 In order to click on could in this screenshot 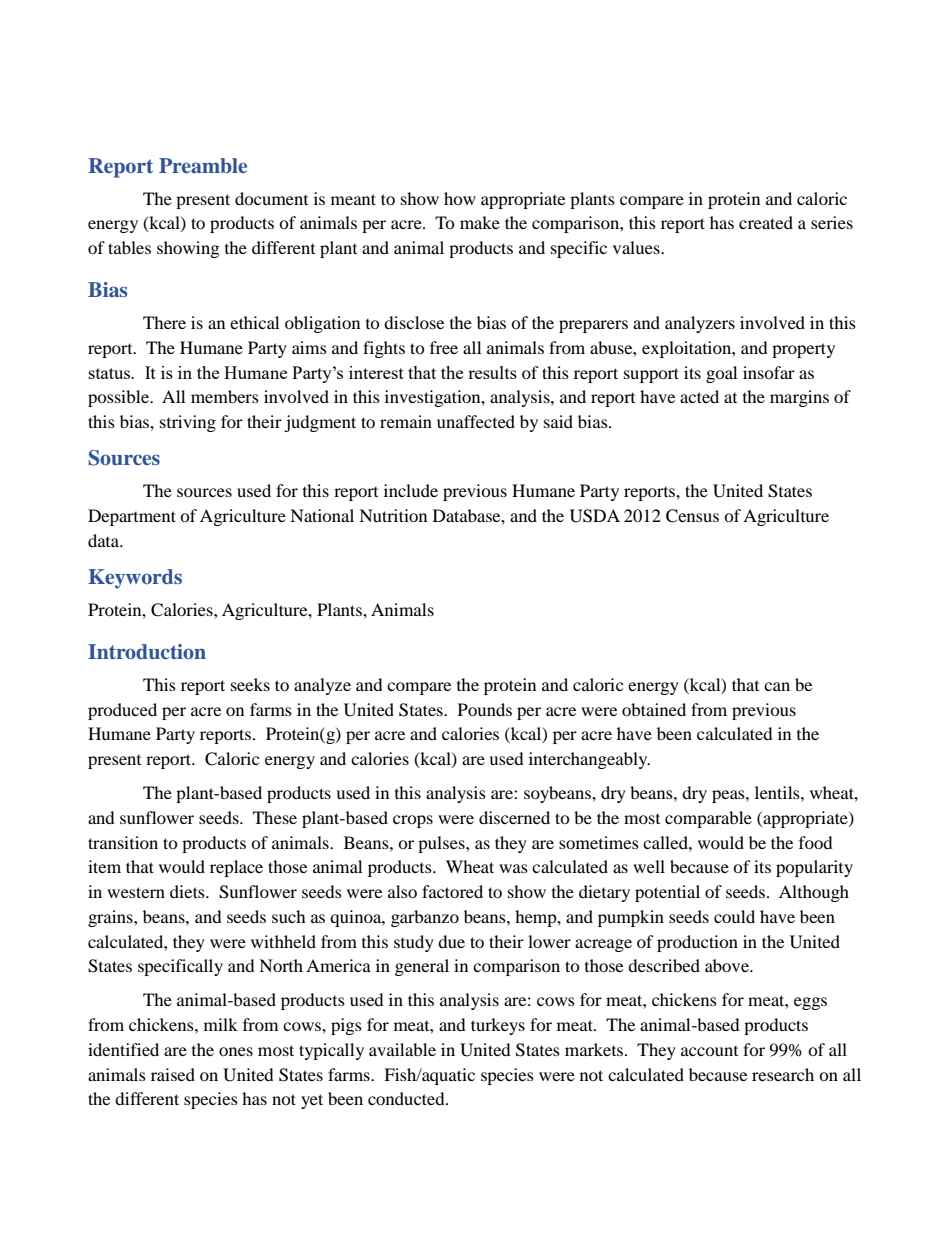, I will do `click(734, 916)`.
